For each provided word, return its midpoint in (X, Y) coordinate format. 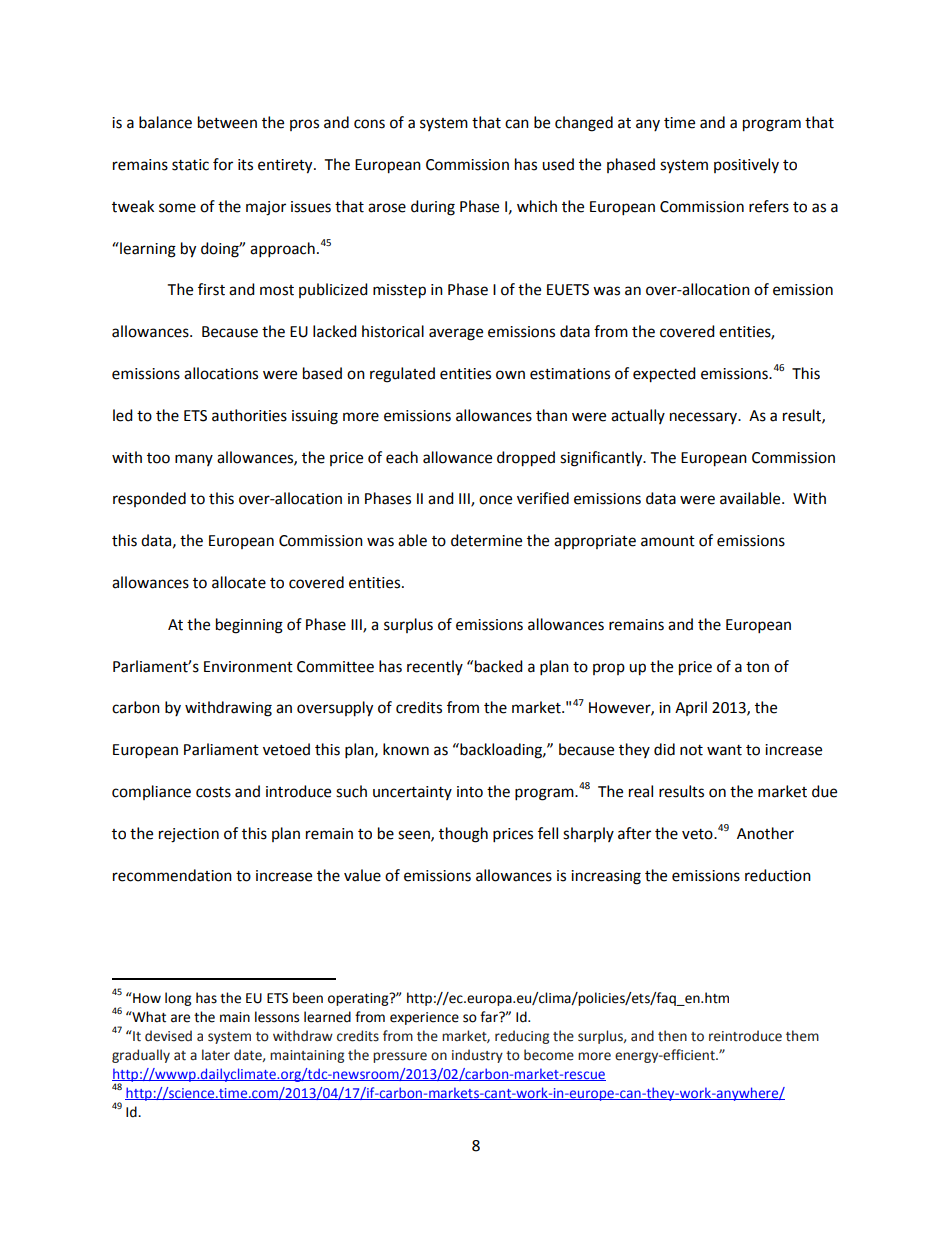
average (456, 334)
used (558, 164)
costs (213, 792)
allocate (239, 582)
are (180, 1018)
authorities (249, 415)
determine (486, 540)
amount (668, 541)
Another (765, 833)
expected (664, 375)
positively (746, 165)
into (470, 792)
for (223, 164)
